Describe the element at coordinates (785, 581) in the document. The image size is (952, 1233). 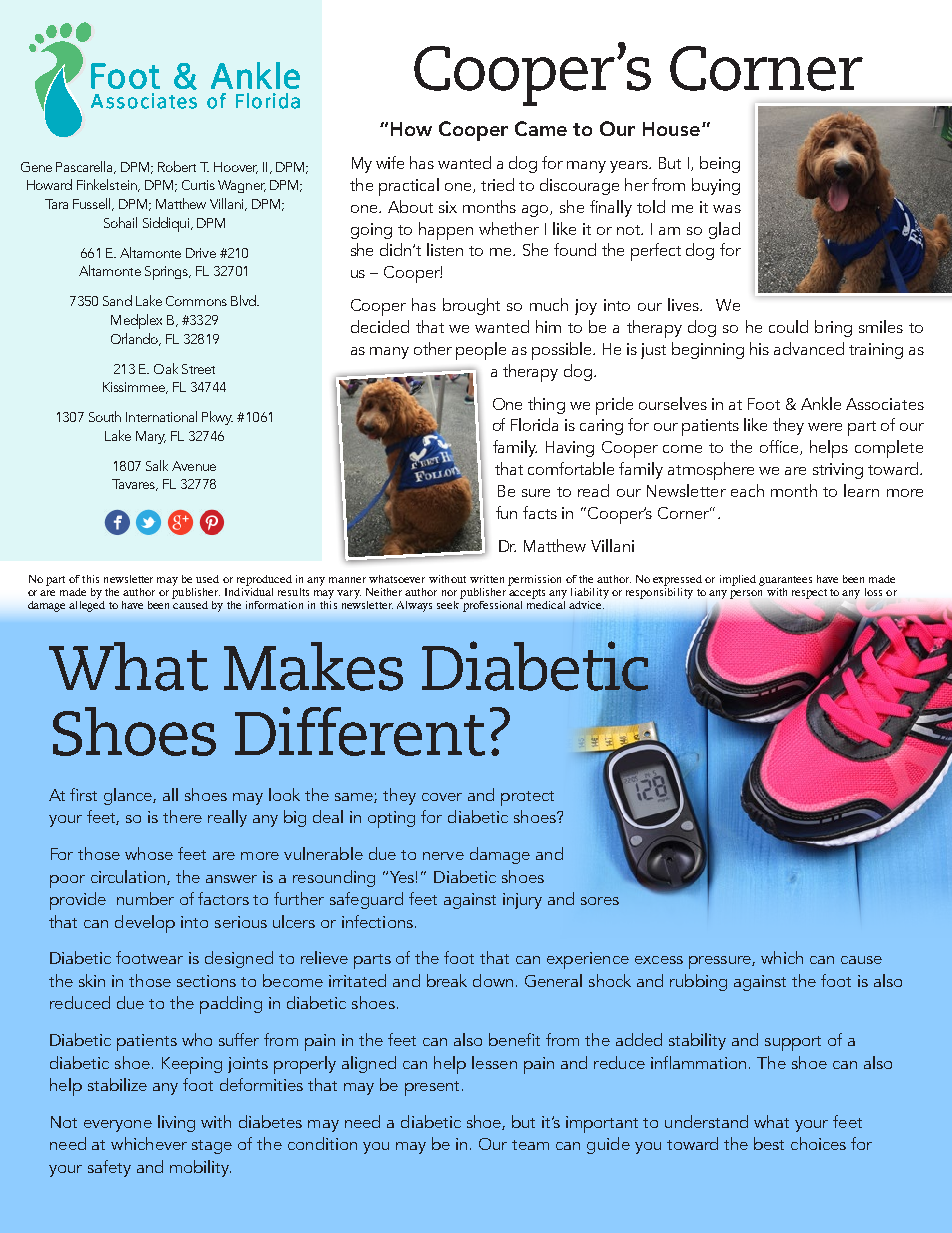
I see `guarantees` at that location.
